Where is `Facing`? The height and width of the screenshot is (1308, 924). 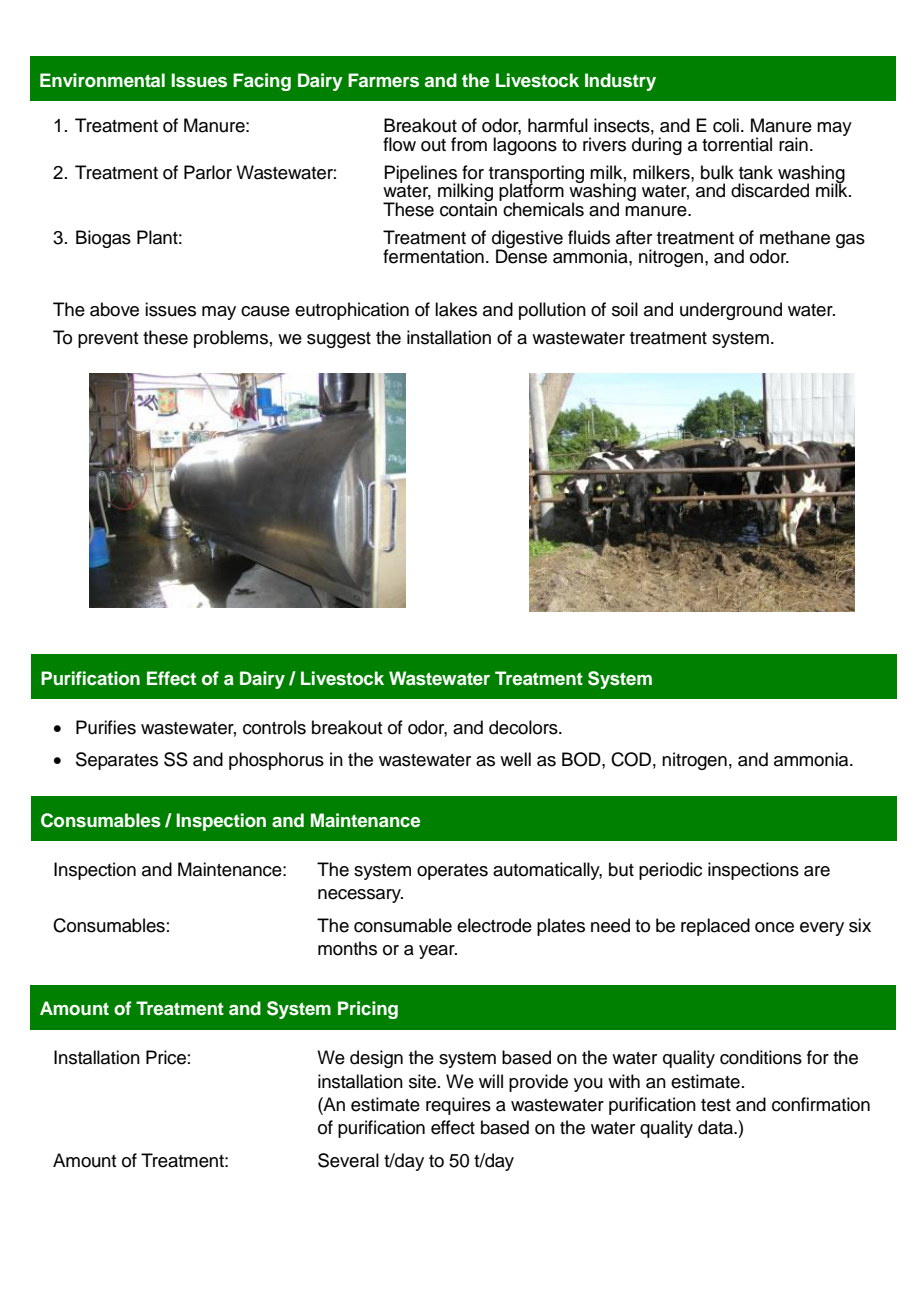
Facing is located at coordinates (262, 82).
